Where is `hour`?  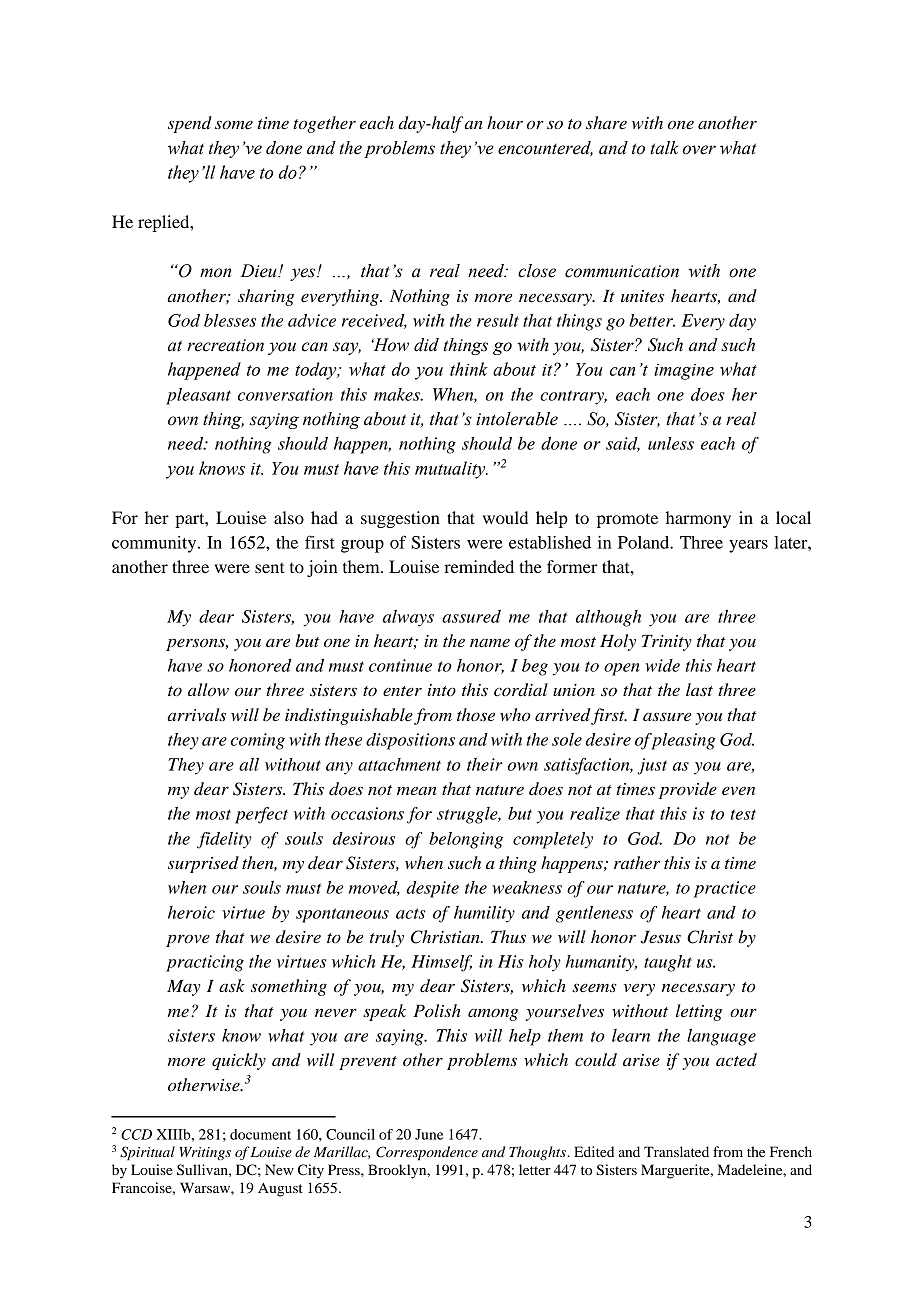 hour is located at coordinates (505, 122).
